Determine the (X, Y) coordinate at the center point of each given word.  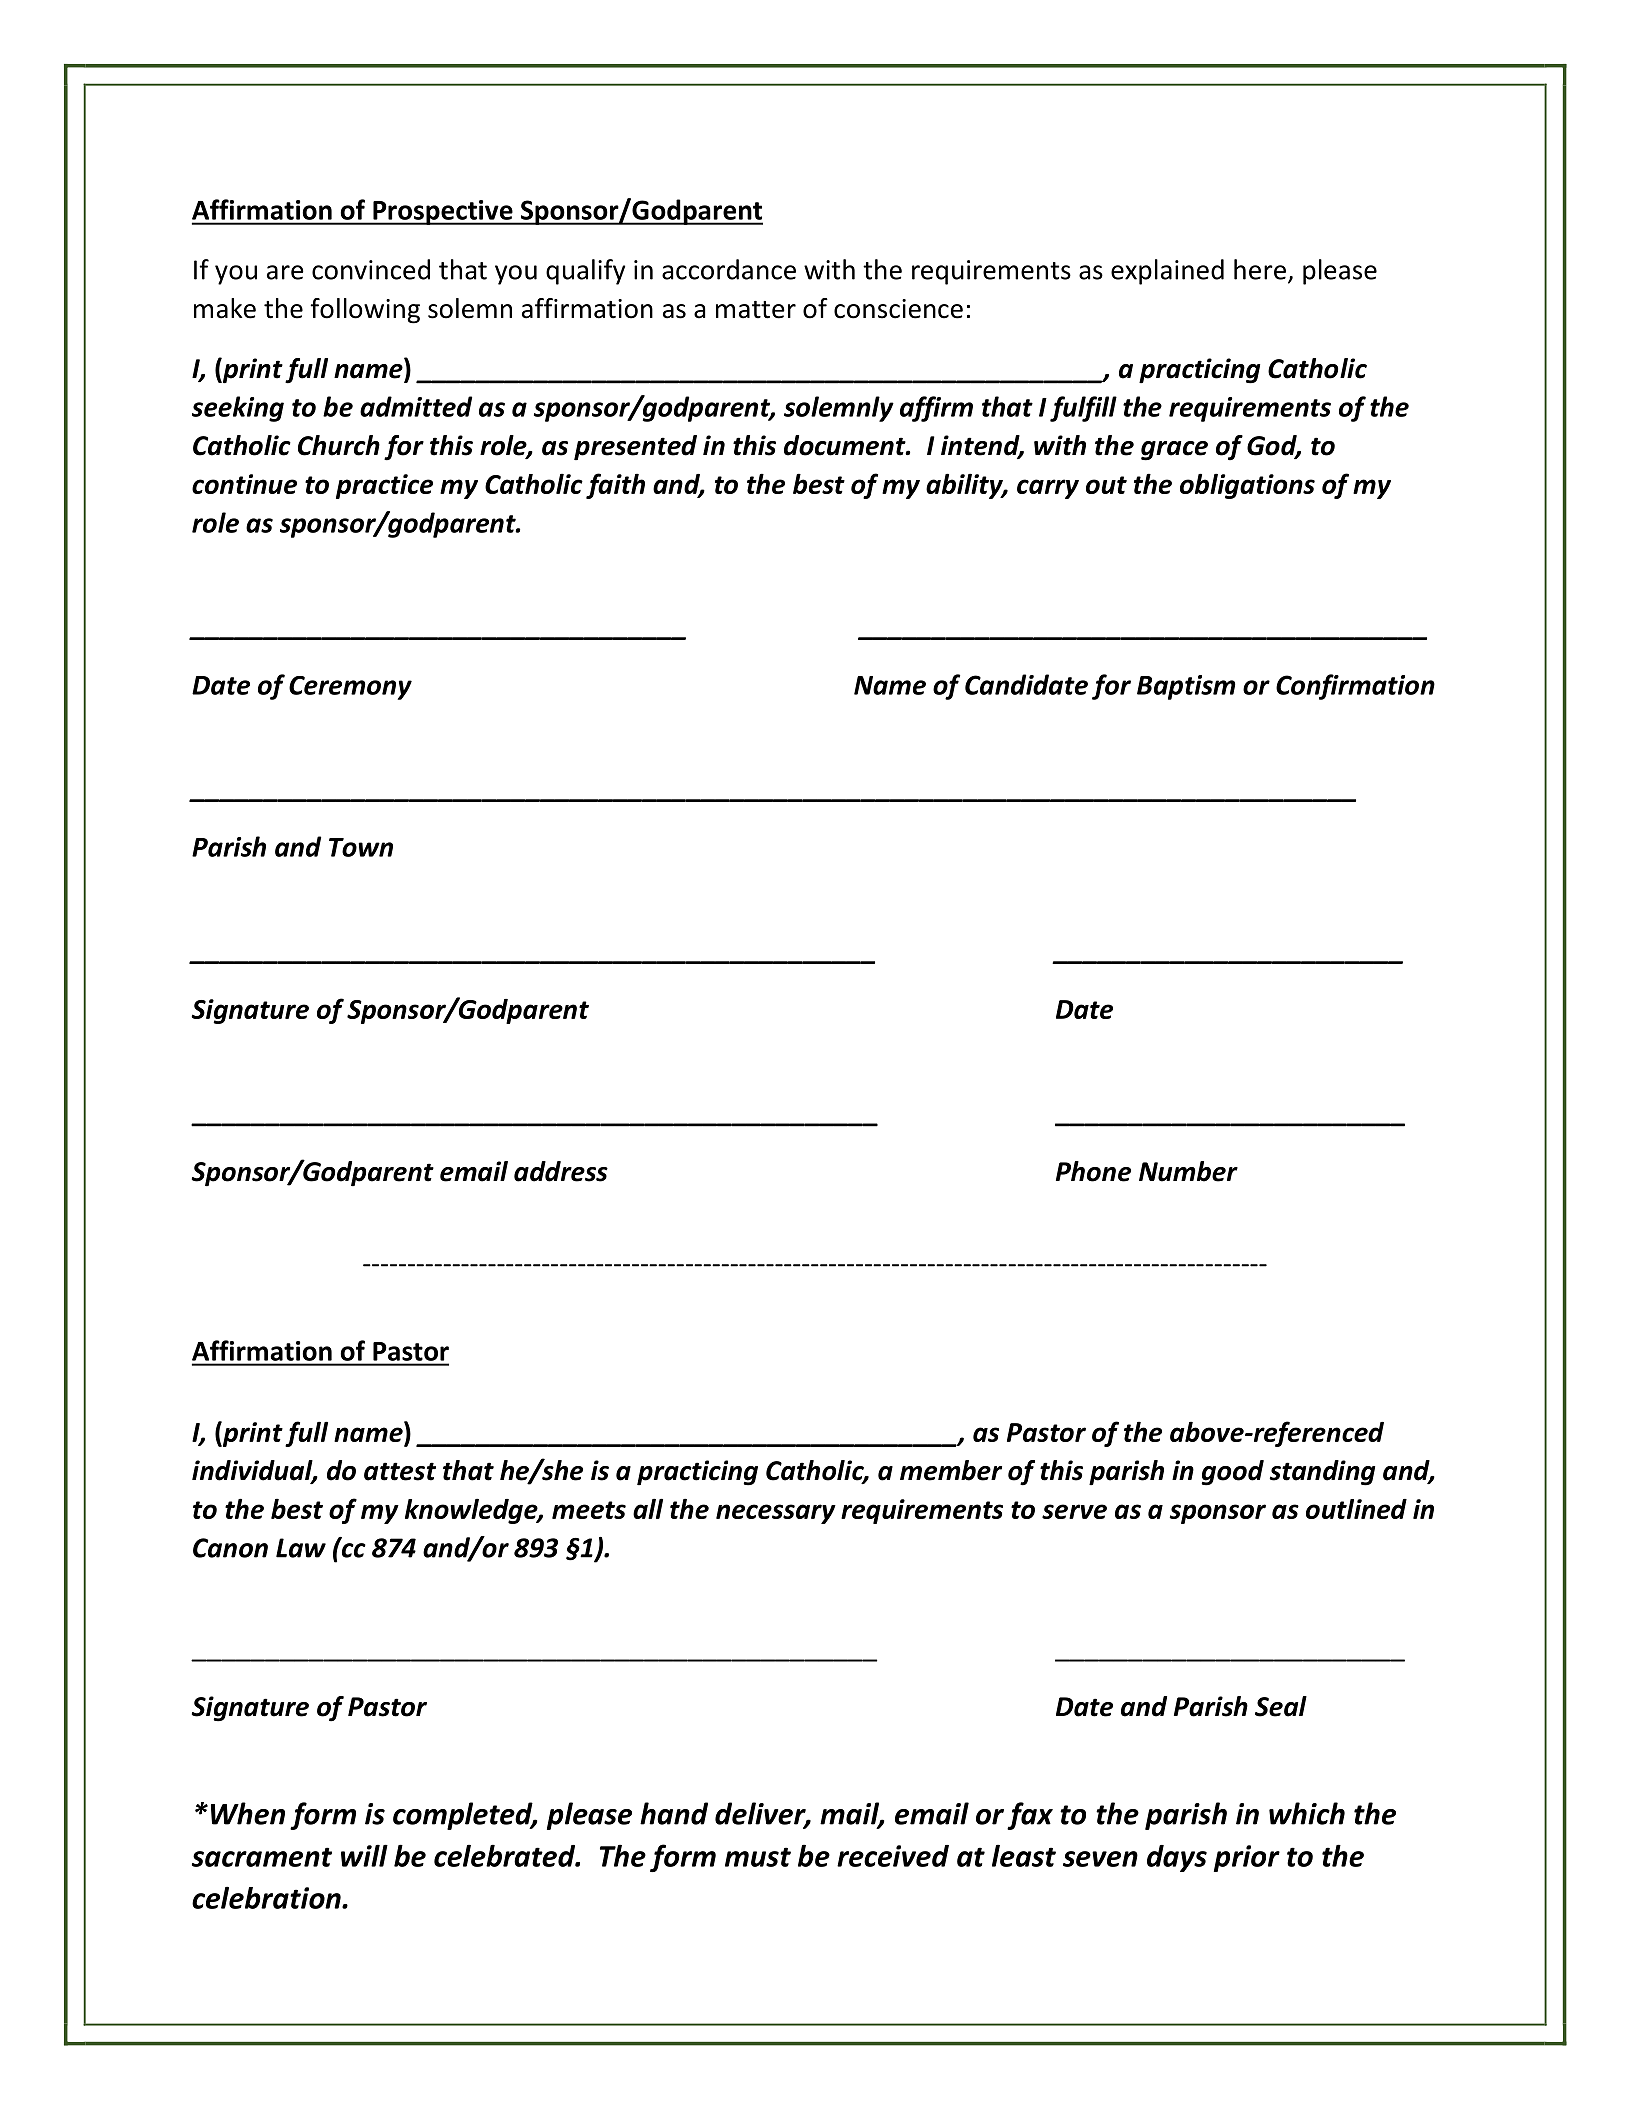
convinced (371, 269)
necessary (776, 1514)
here (1260, 269)
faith (615, 486)
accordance (729, 269)
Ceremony (350, 688)
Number (1188, 1171)
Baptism (1186, 687)
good (1233, 1473)
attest (400, 1471)
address (561, 1171)
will (364, 1855)
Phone (1093, 1171)
